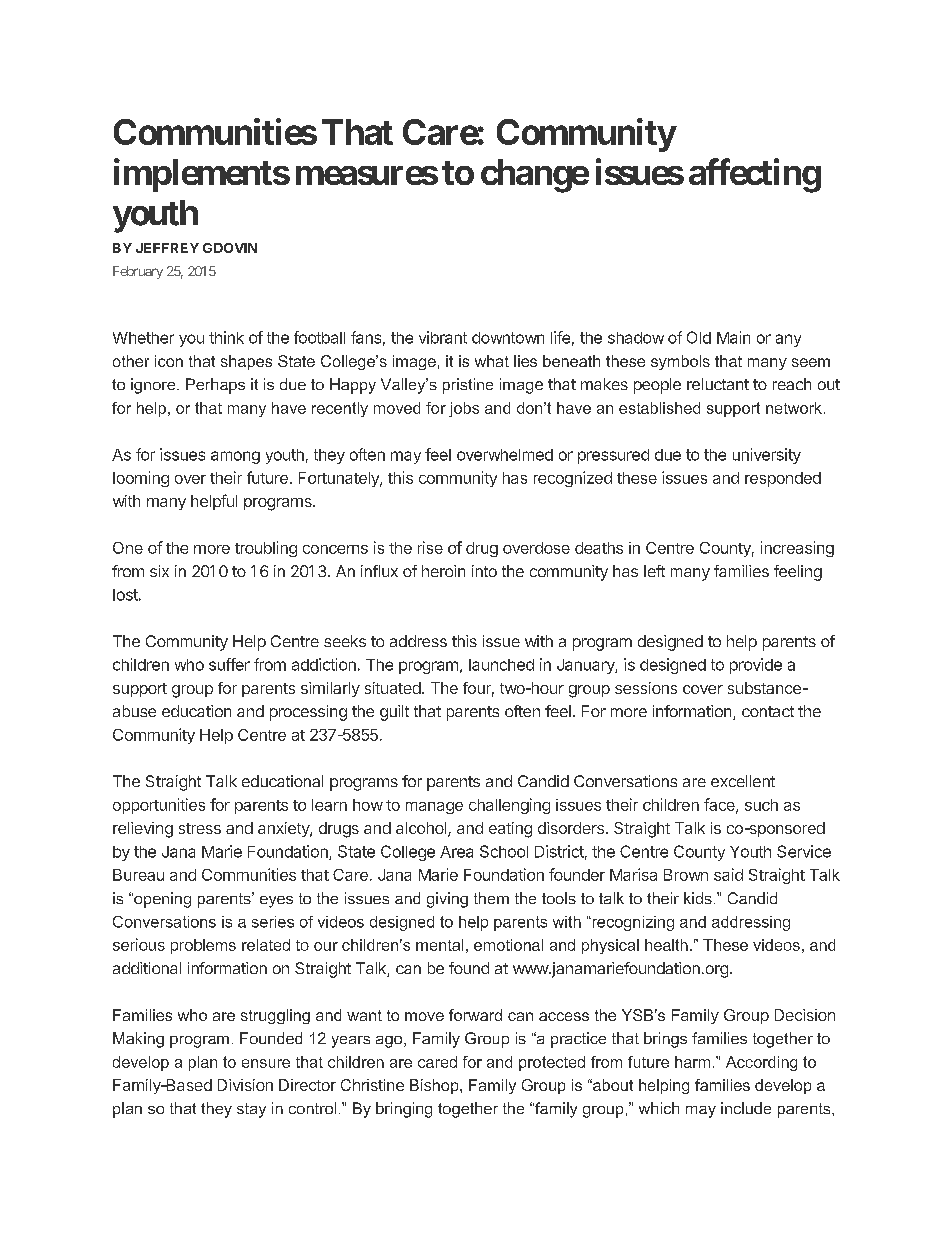  I want to click on Division, so click(245, 1085).
